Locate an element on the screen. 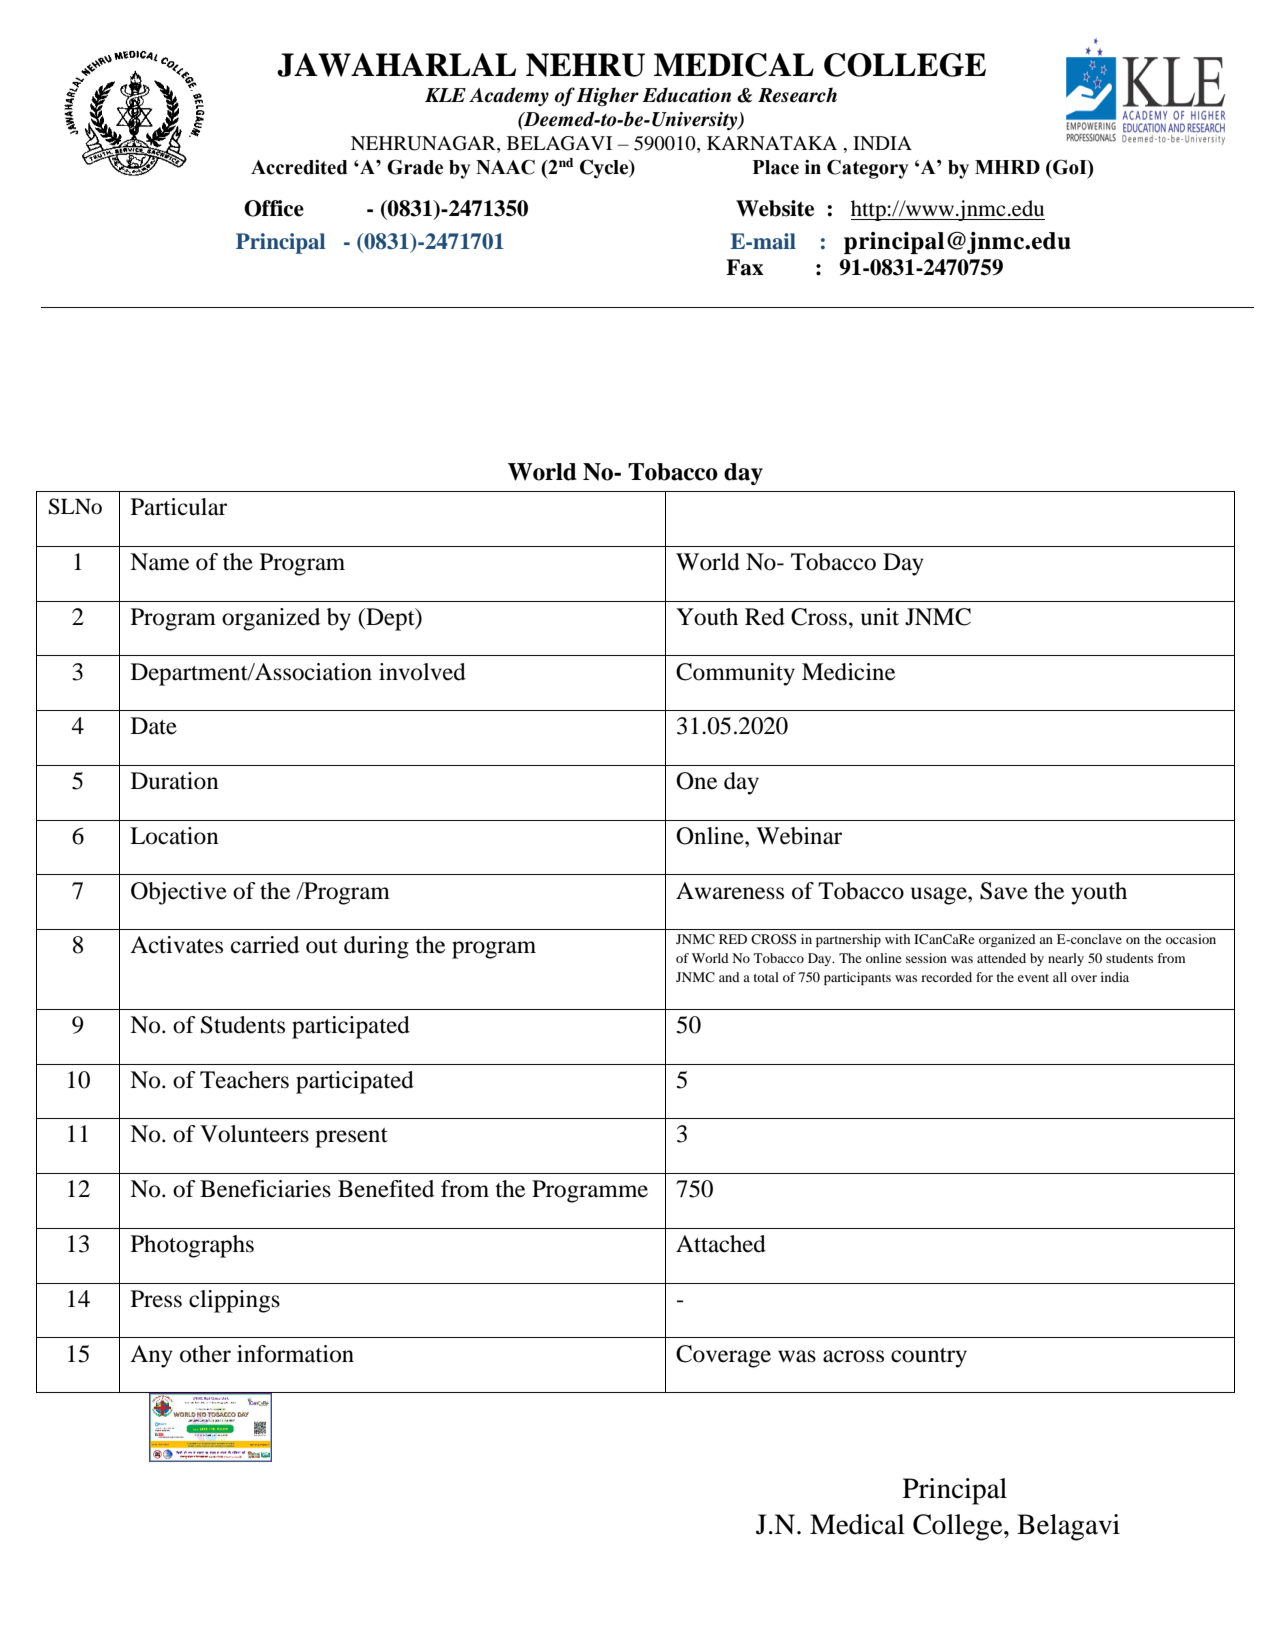 This screenshot has height=1645, width=1271. Teachers is located at coordinates (244, 1080).
